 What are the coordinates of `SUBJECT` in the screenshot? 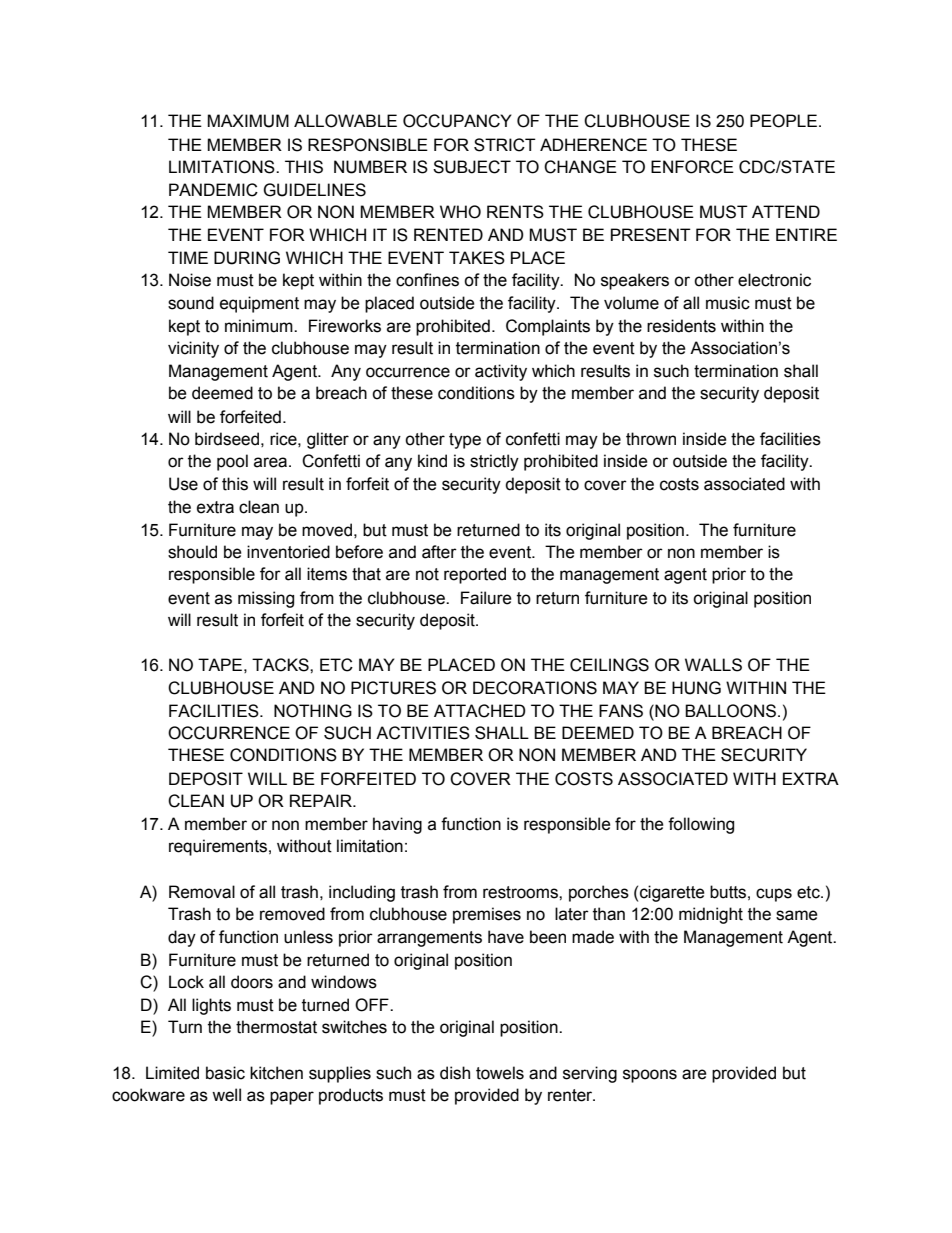 It's located at (472, 167).
